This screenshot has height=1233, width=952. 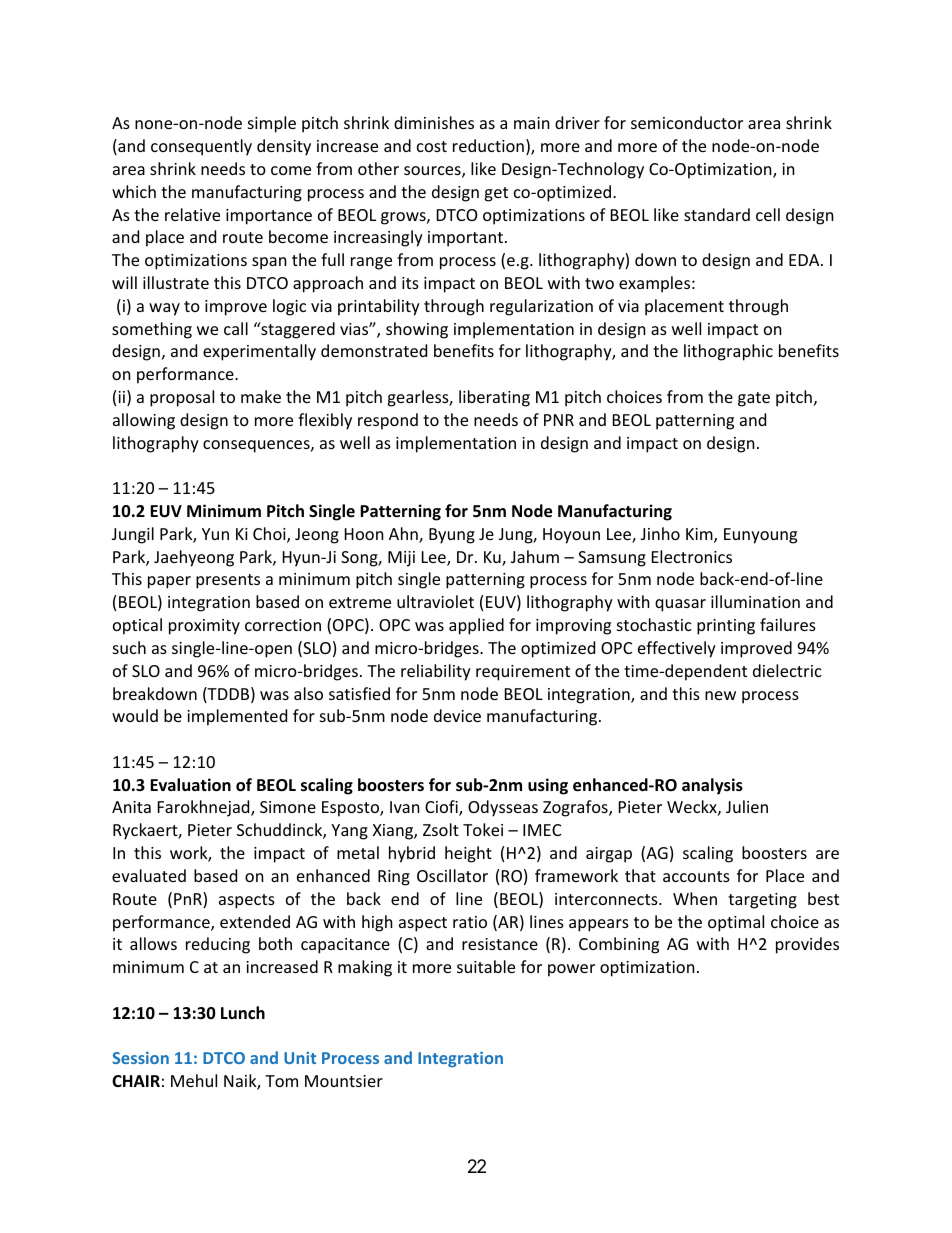 I want to click on semiconductor, so click(x=687, y=122).
